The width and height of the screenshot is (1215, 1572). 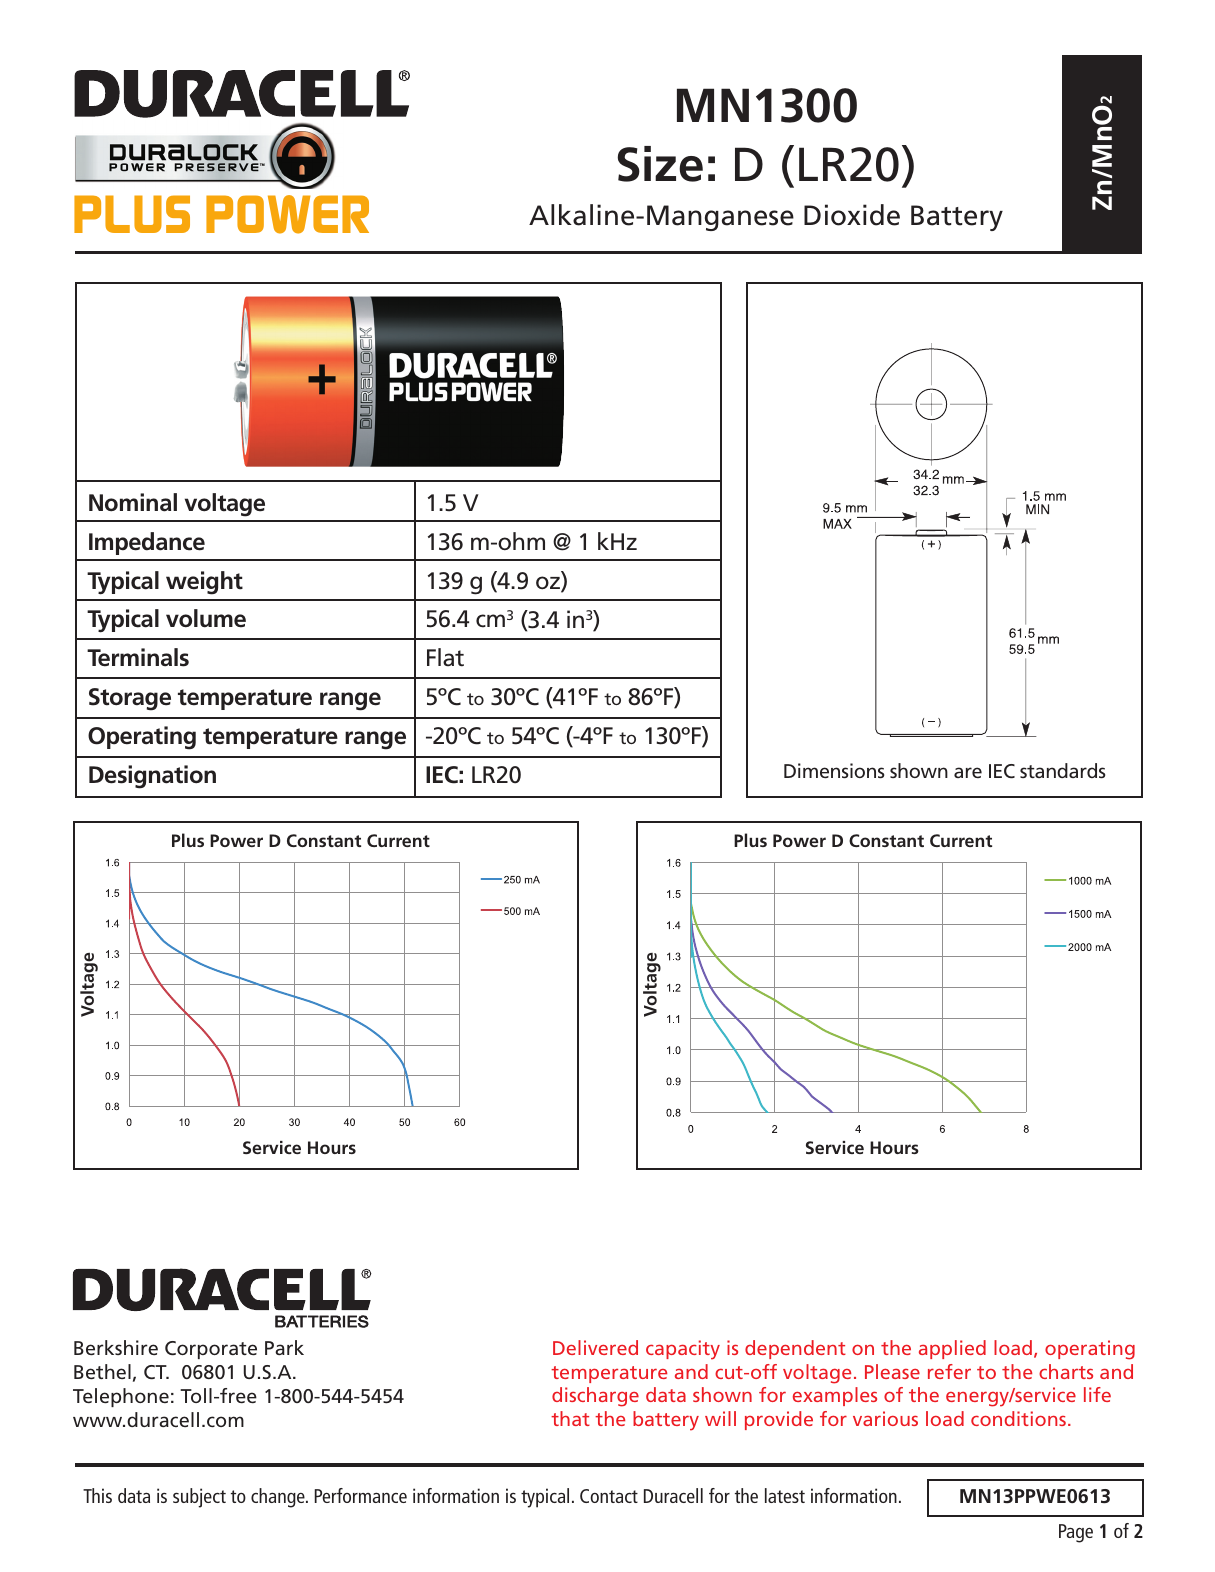 I want to click on Size, so click(x=660, y=164).
